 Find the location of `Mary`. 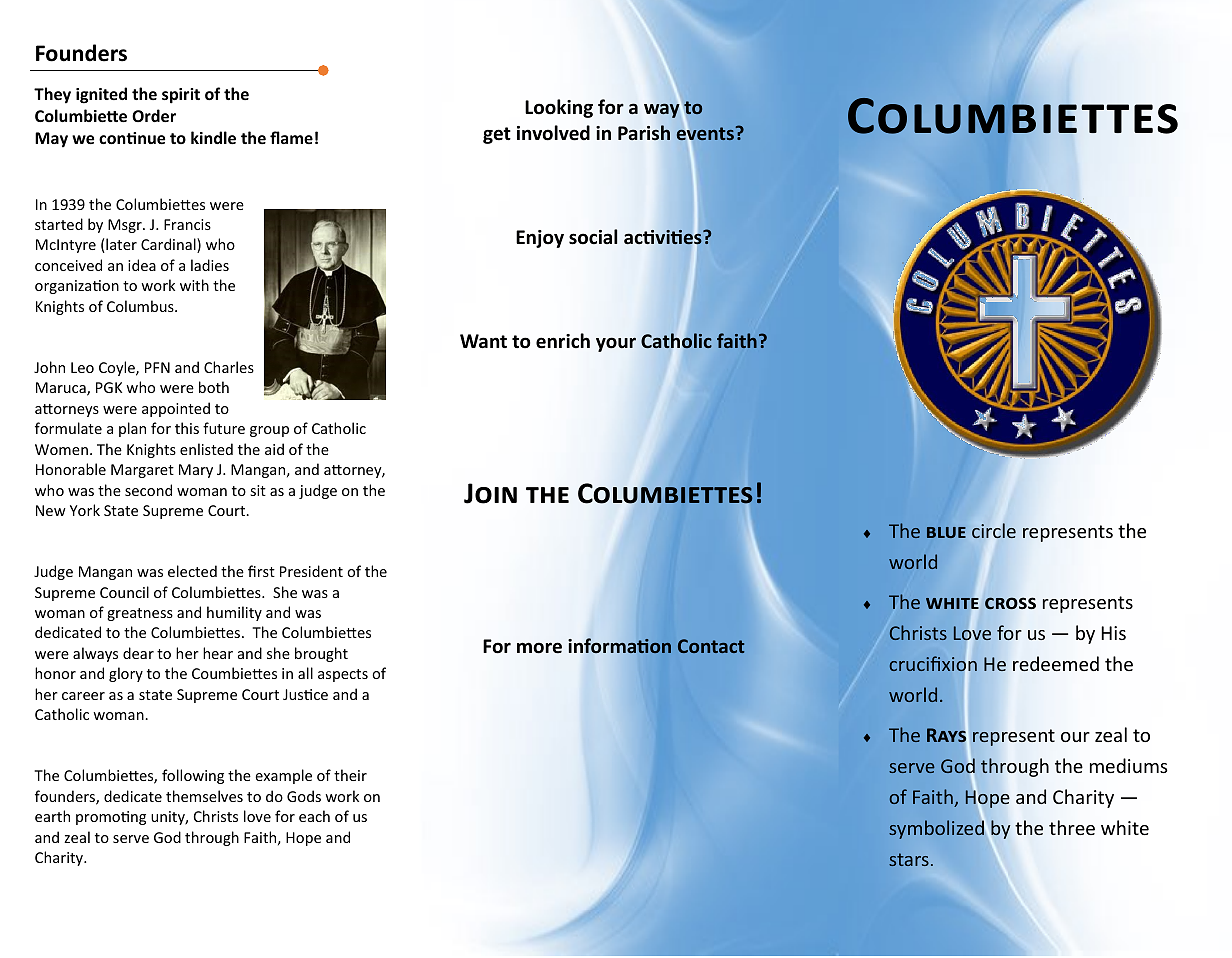

Mary is located at coordinates (196, 471).
